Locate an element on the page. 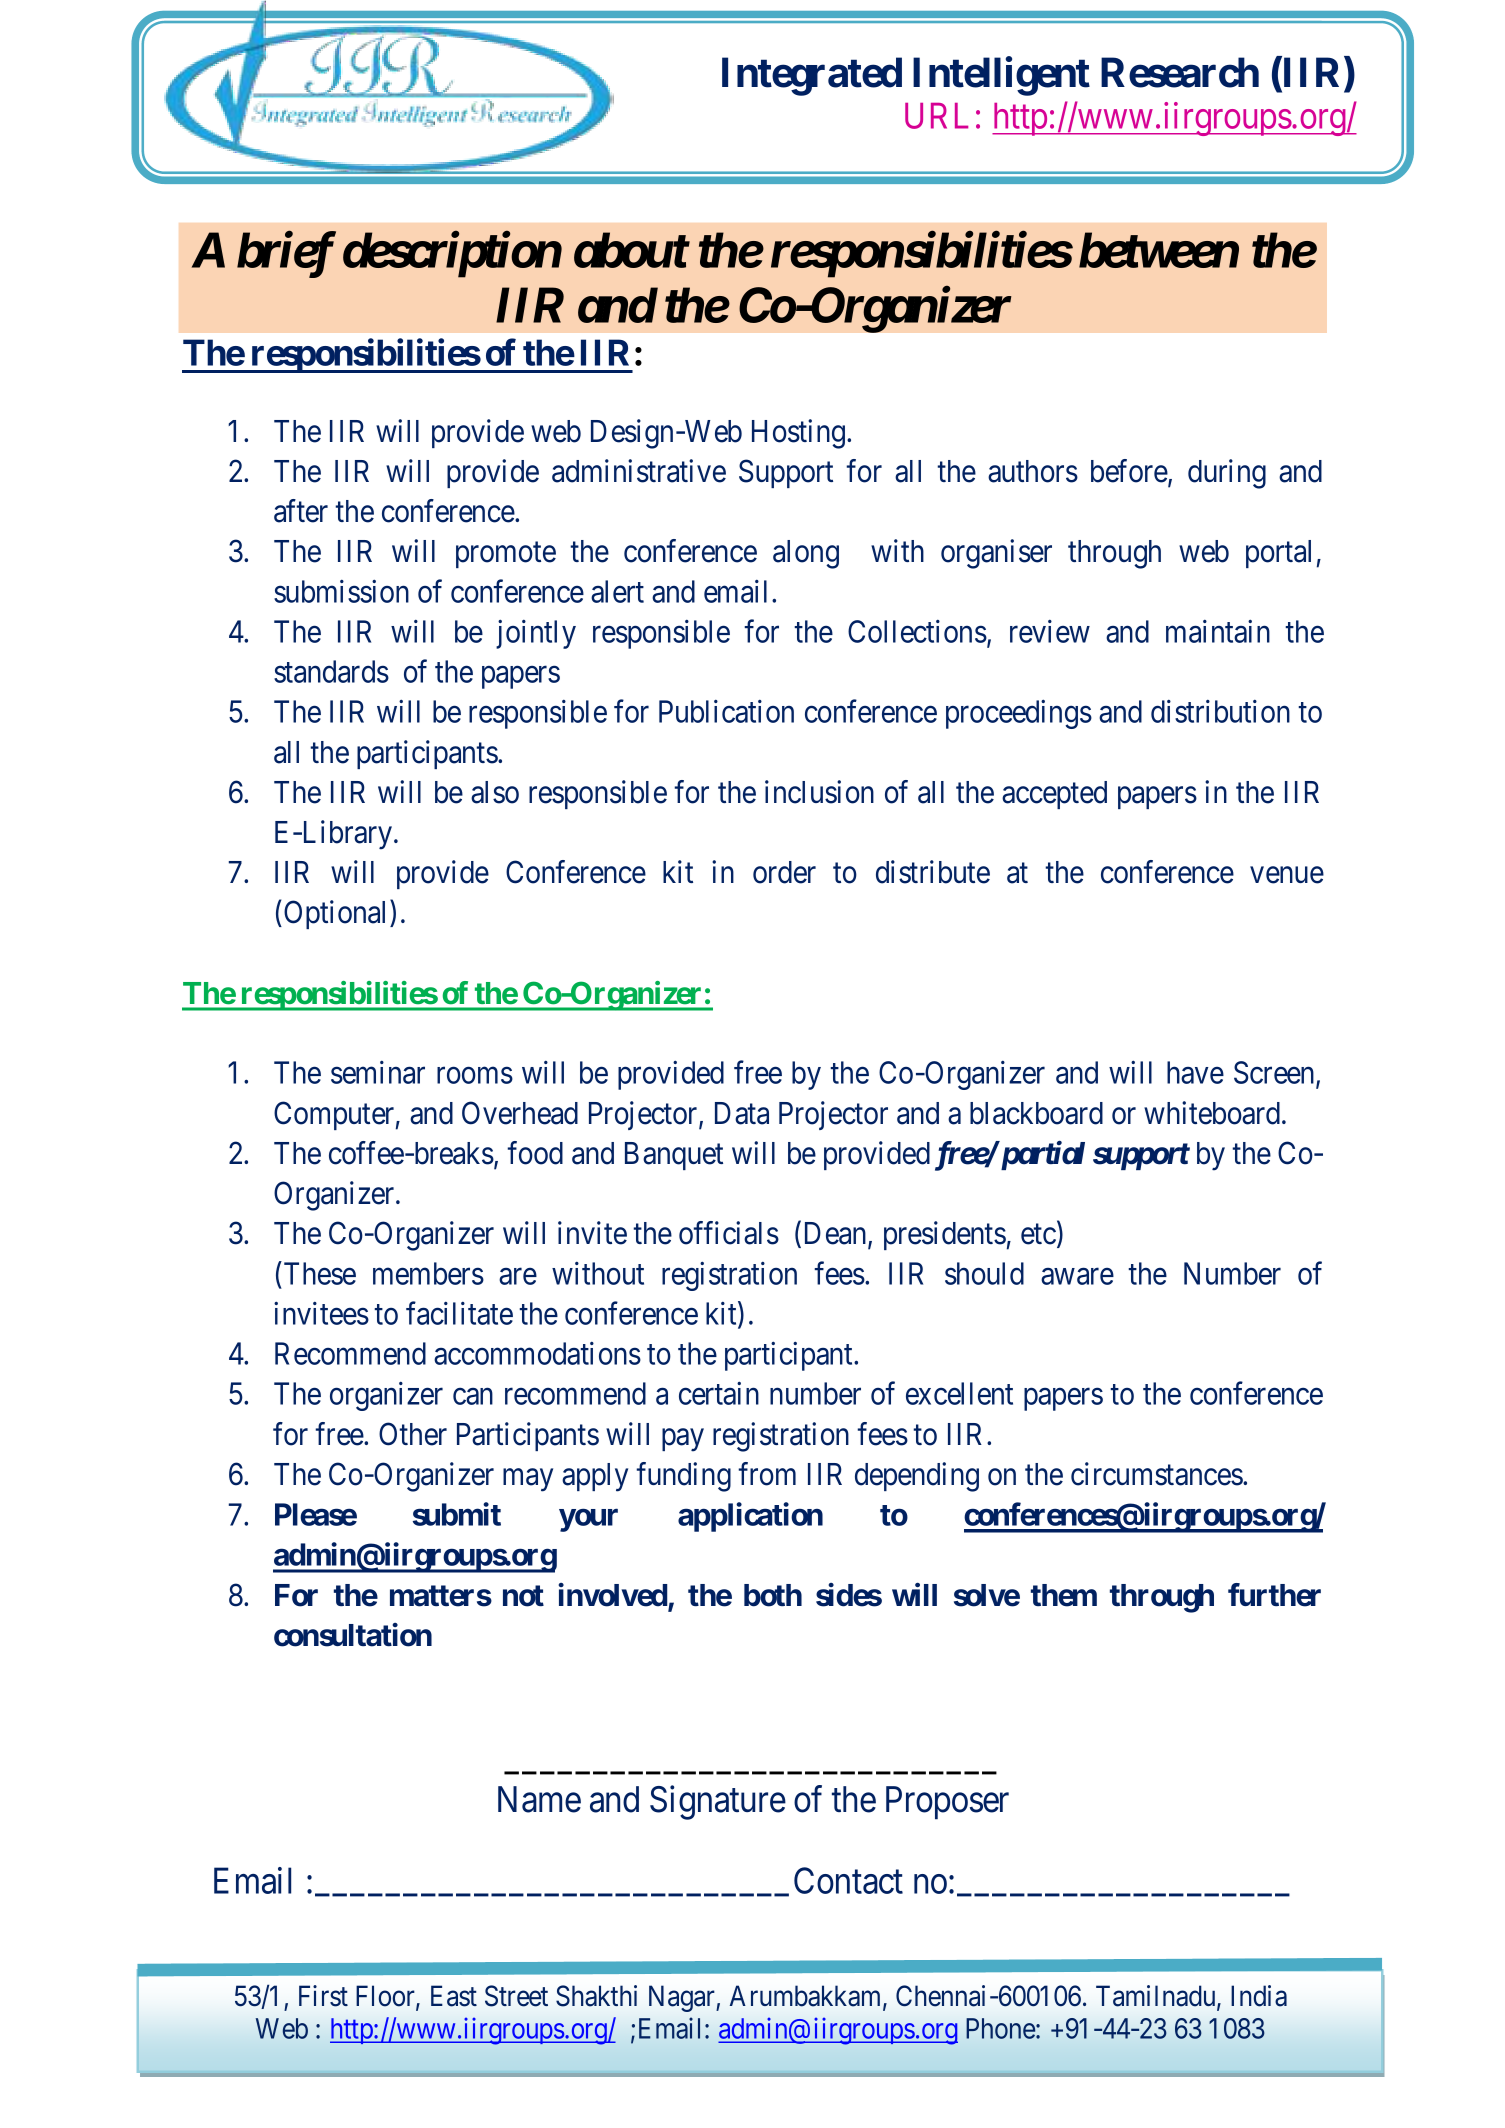 The image size is (1505, 2128). standards is located at coordinates (331, 671).
